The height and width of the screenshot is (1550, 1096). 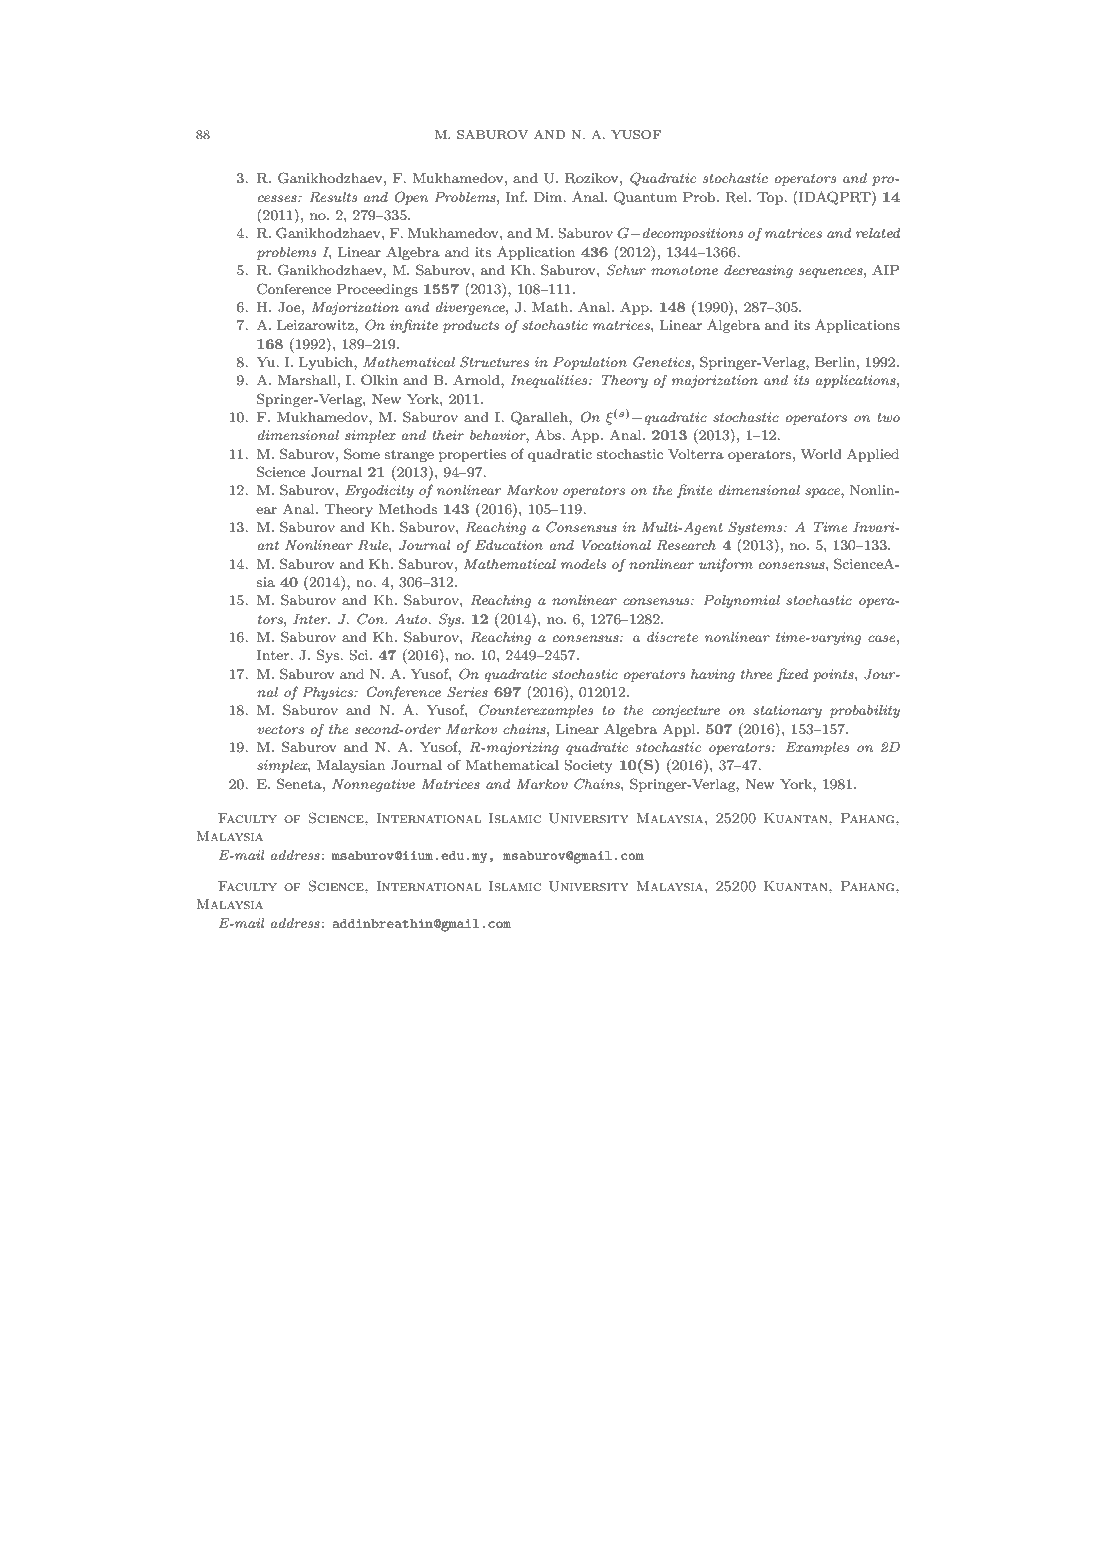 I want to click on Society, so click(x=588, y=766).
